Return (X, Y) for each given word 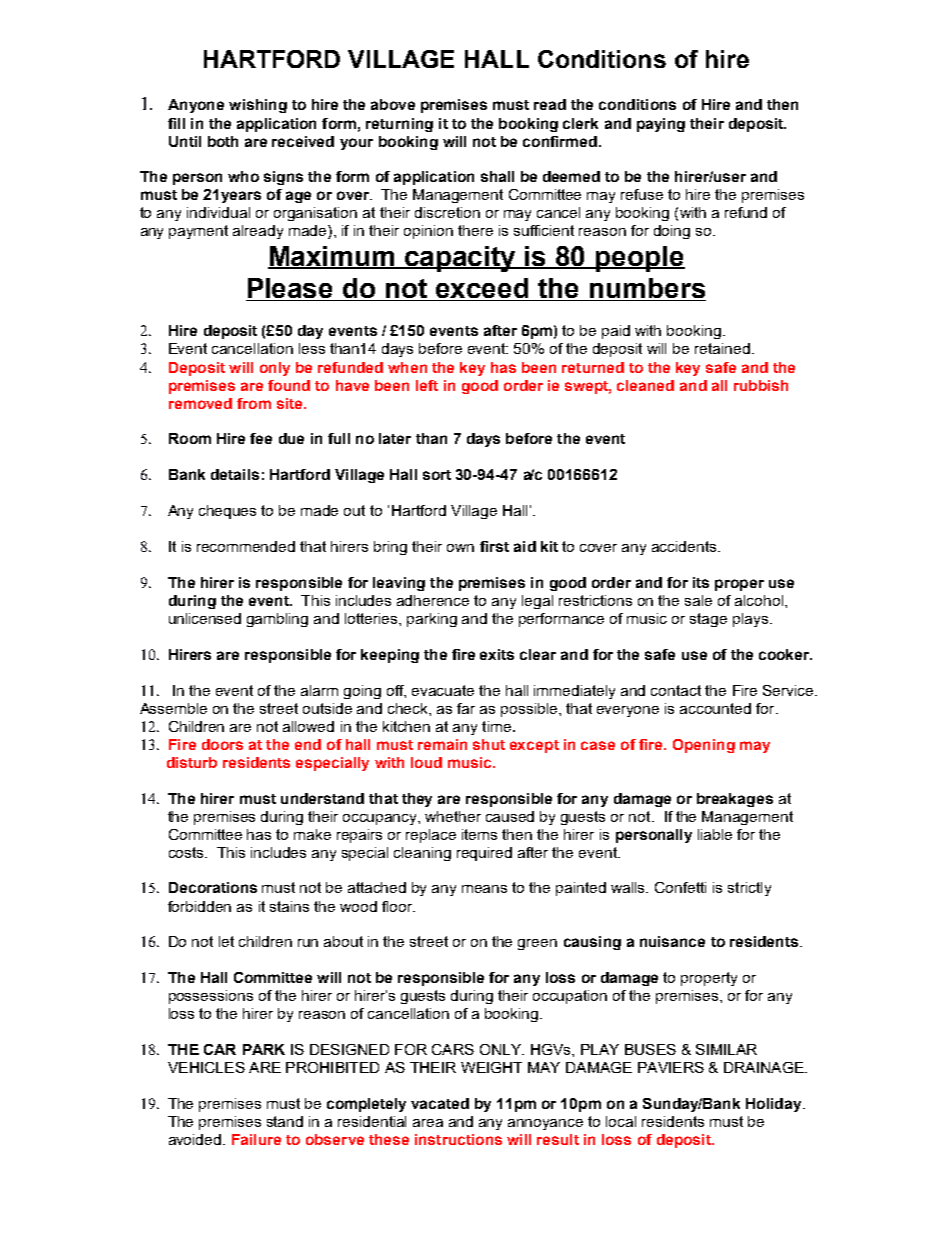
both (223, 141)
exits (497, 654)
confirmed (560, 141)
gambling (277, 620)
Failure (256, 1139)
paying (661, 125)
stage (708, 620)
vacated (440, 1103)
